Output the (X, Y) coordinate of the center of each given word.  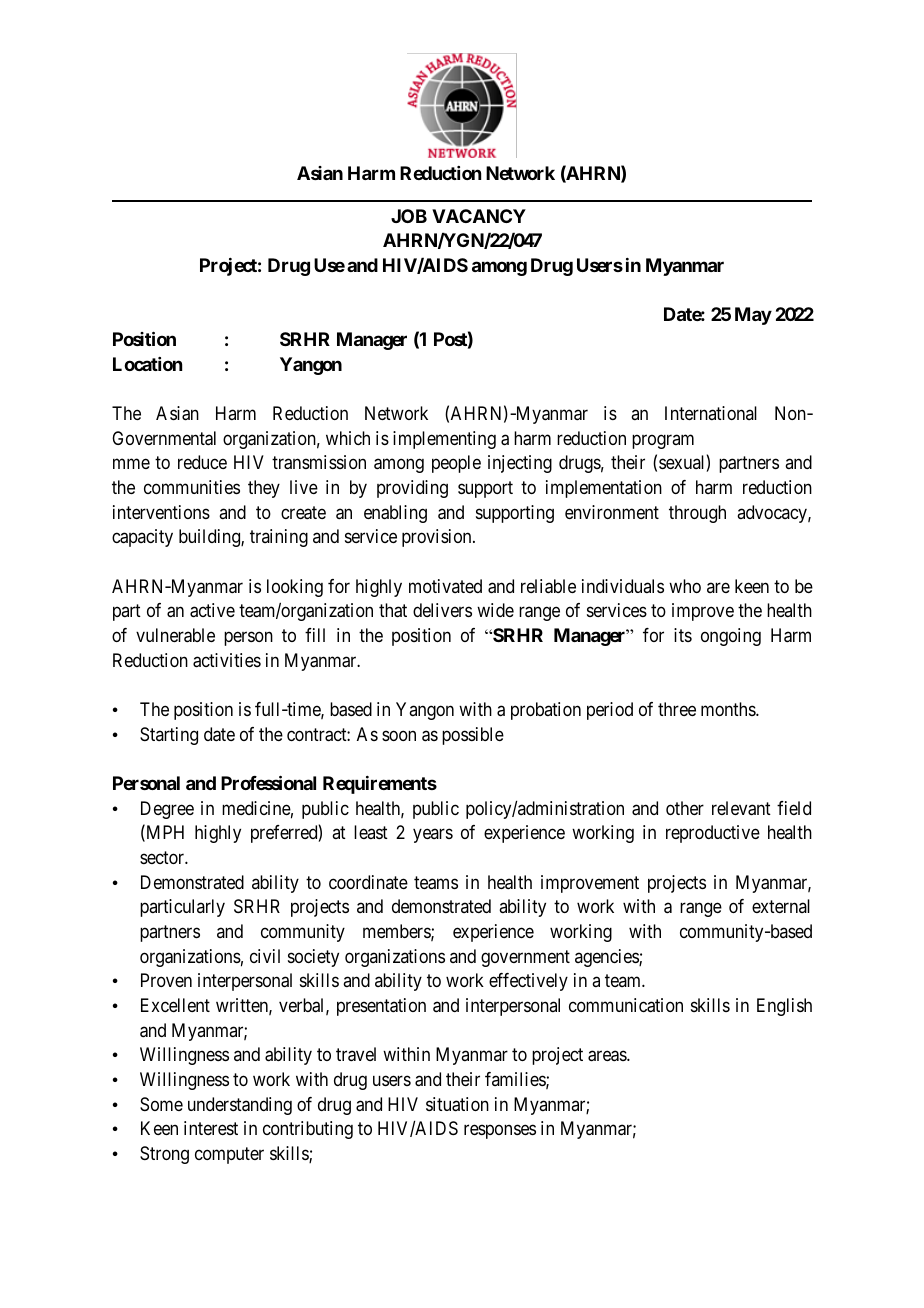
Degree (167, 810)
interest (211, 1128)
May (753, 316)
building (210, 538)
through (697, 514)
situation (457, 1104)
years (433, 836)
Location (147, 364)
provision (438, 538)
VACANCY (479, 216)
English (784, 1007)
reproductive (713, 834)
